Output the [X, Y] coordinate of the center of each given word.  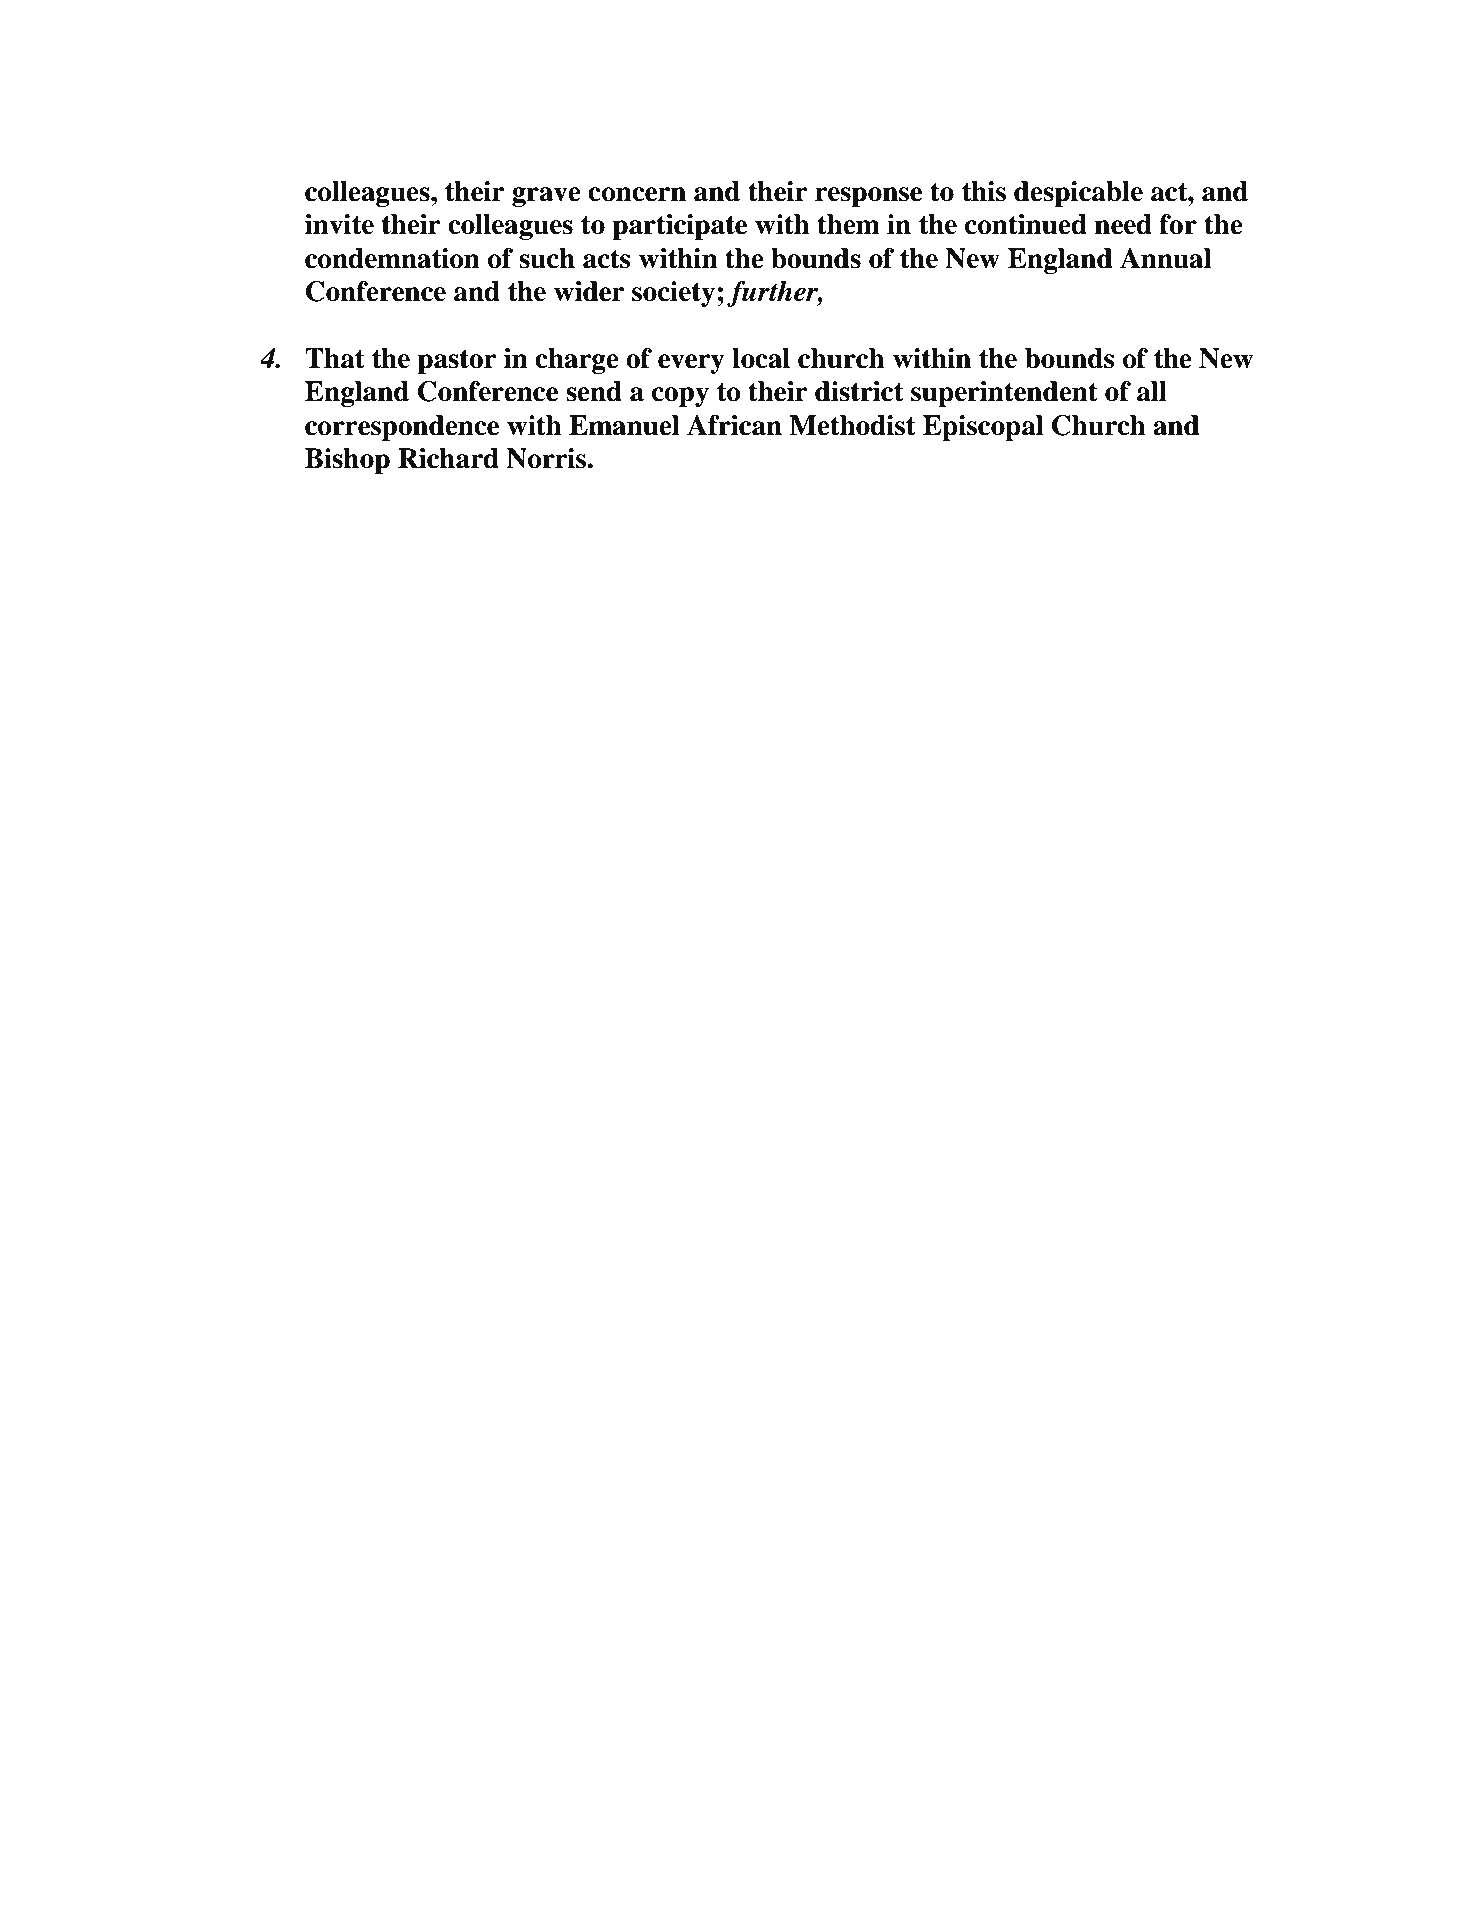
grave [546, 197]
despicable [1078, 194]
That [335, 358]
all [1152, 391]
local [761, 358]
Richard [448, 458]
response [868, 197]
